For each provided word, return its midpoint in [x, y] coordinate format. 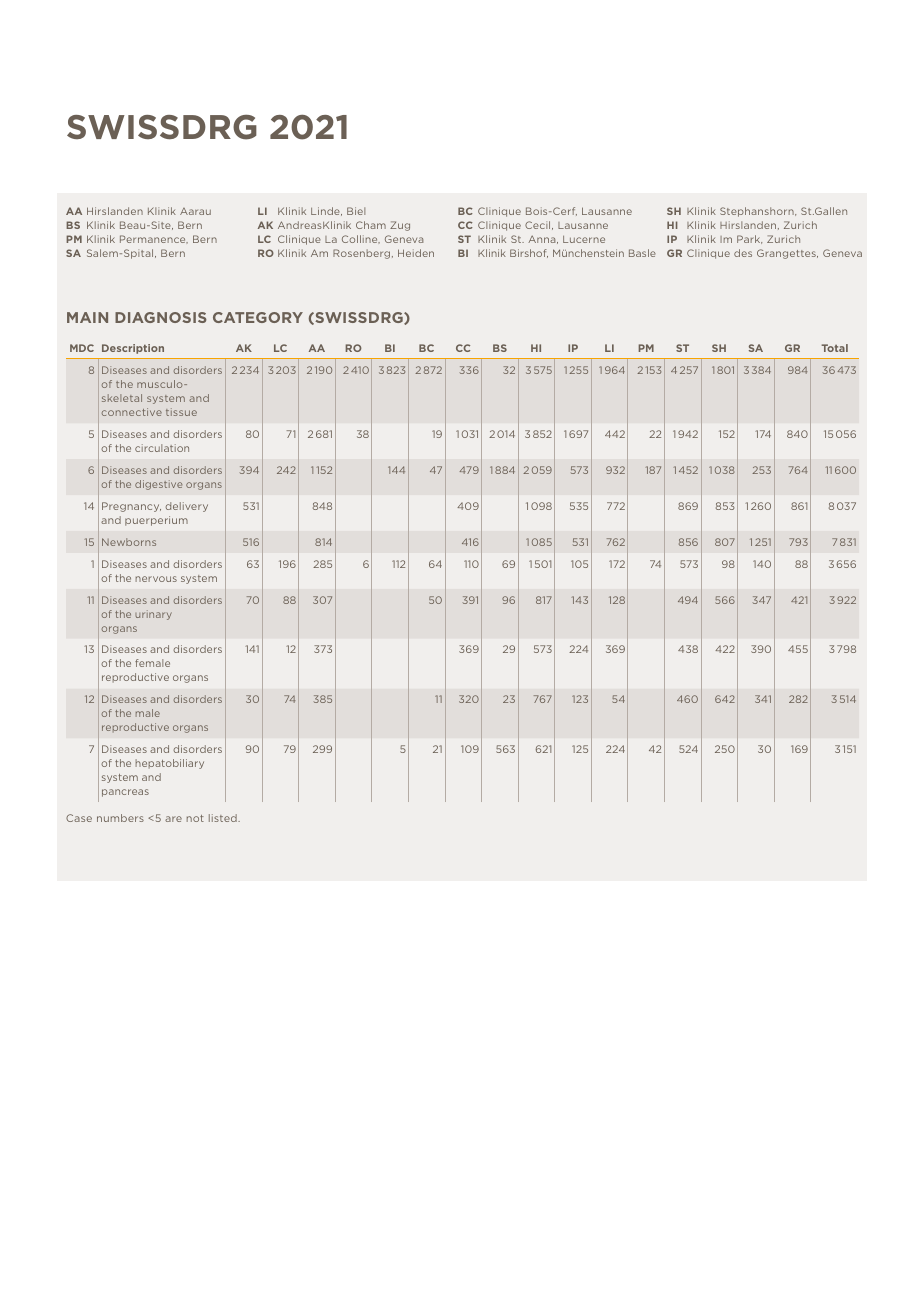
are [173, 819]
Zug [400, 226]
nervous [156, 579]
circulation [162, 448]
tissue [181, 412]
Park [749, 239]
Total [834, 348]
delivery [187, 507]
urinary [153, 615]
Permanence [154, 239]
